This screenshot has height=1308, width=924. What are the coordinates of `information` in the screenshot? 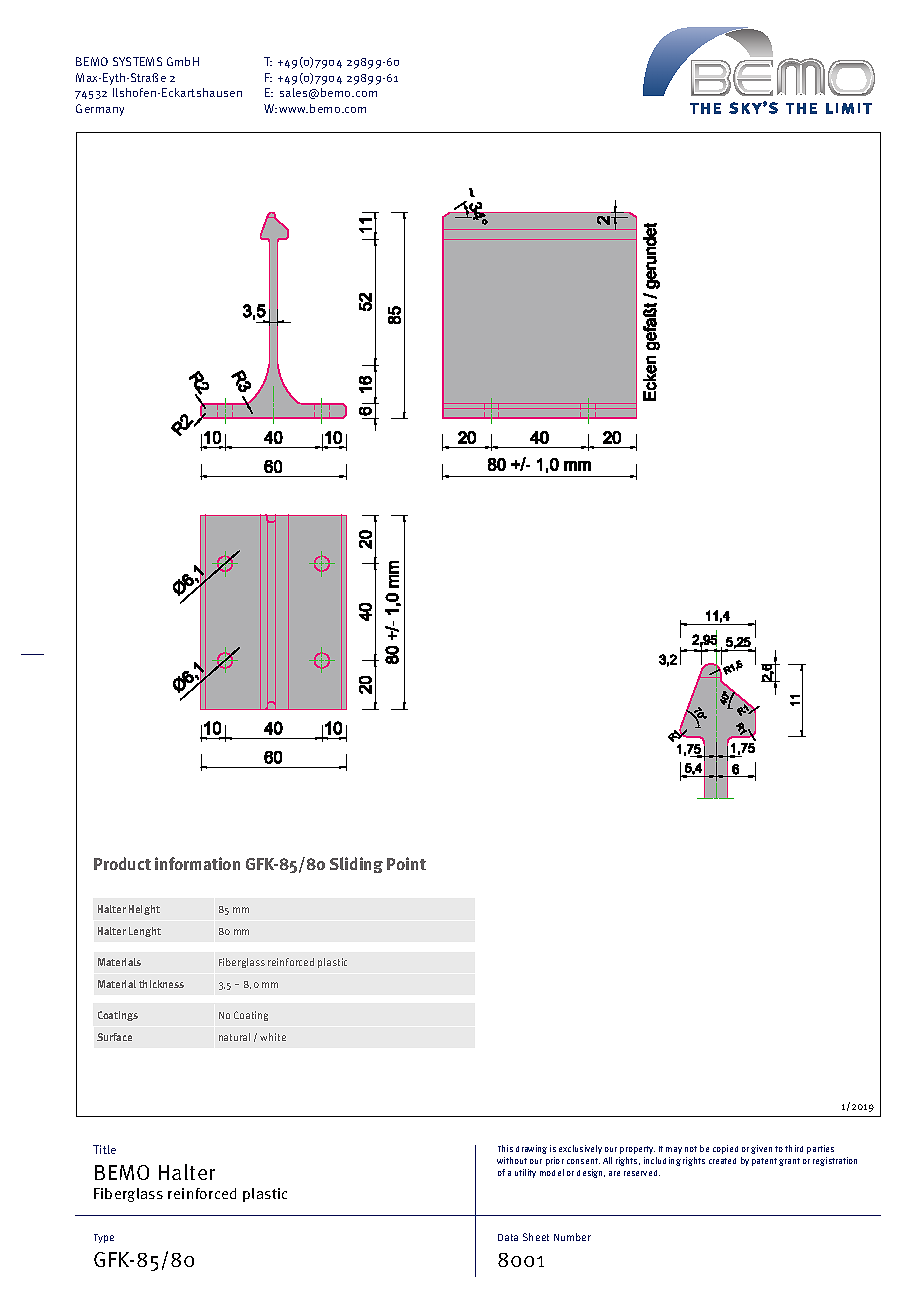 It's located at (197, 863).
